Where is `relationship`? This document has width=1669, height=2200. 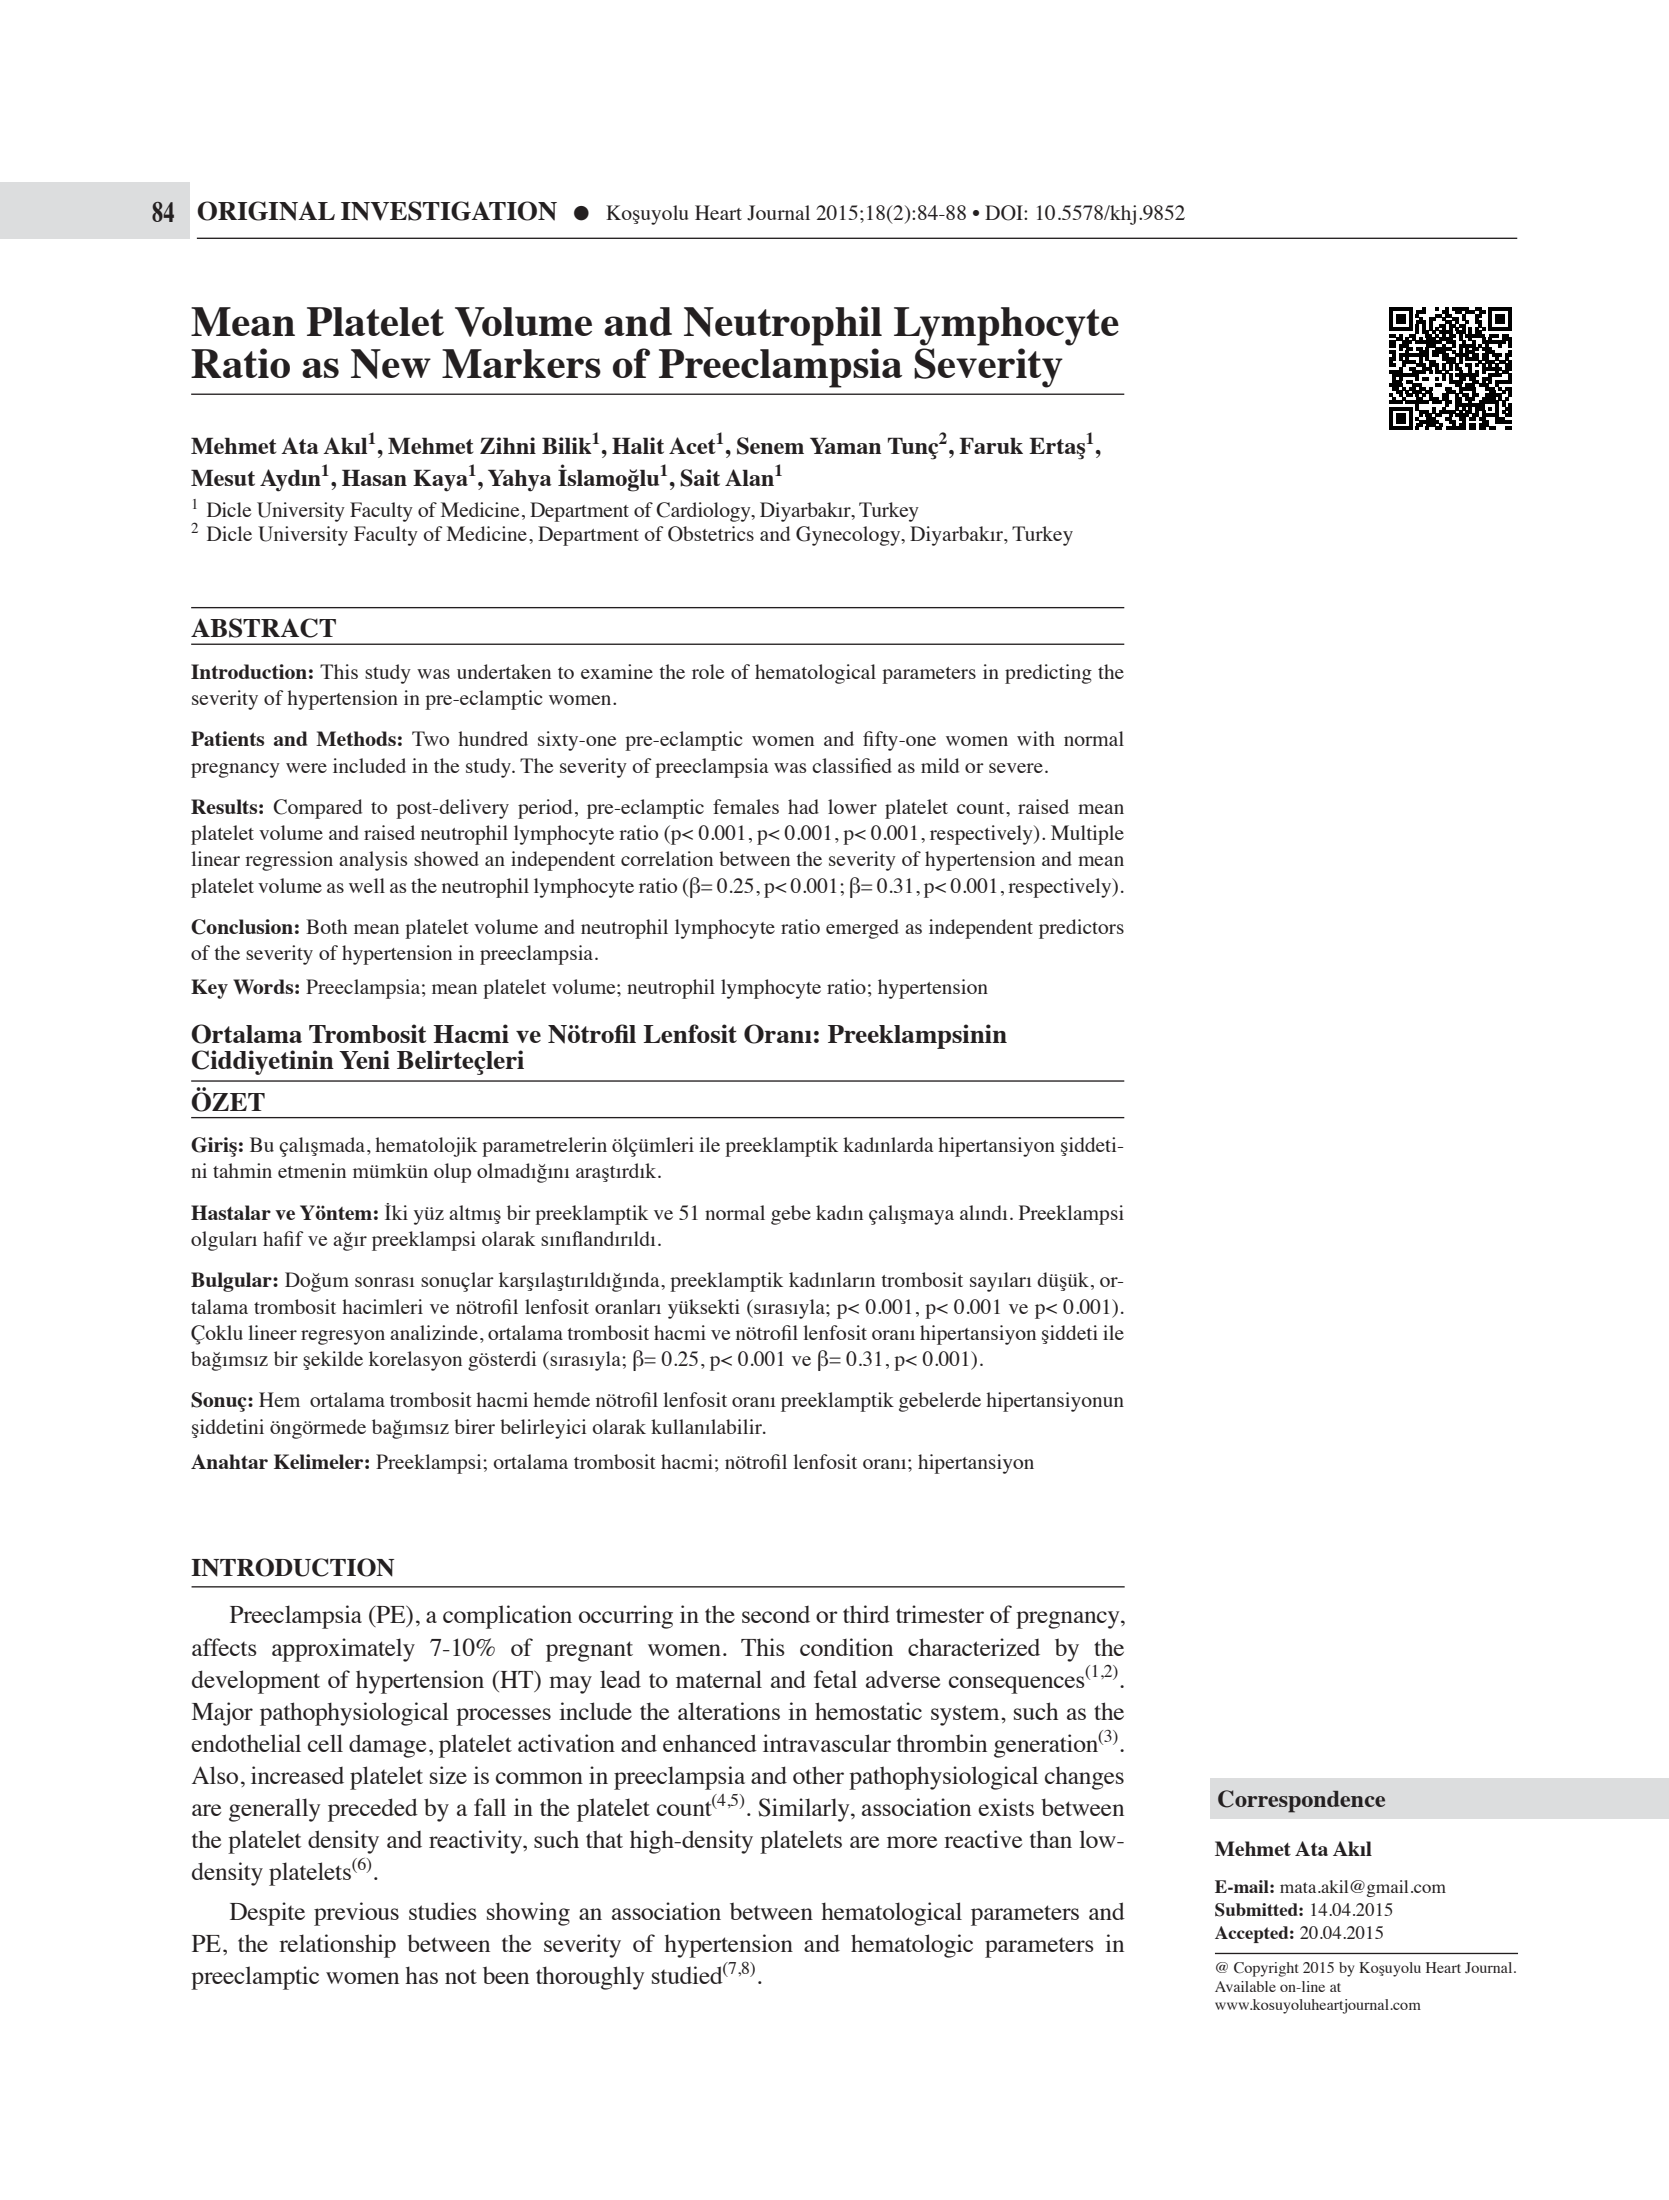 relationship is located at coordinates (337, 1946).
